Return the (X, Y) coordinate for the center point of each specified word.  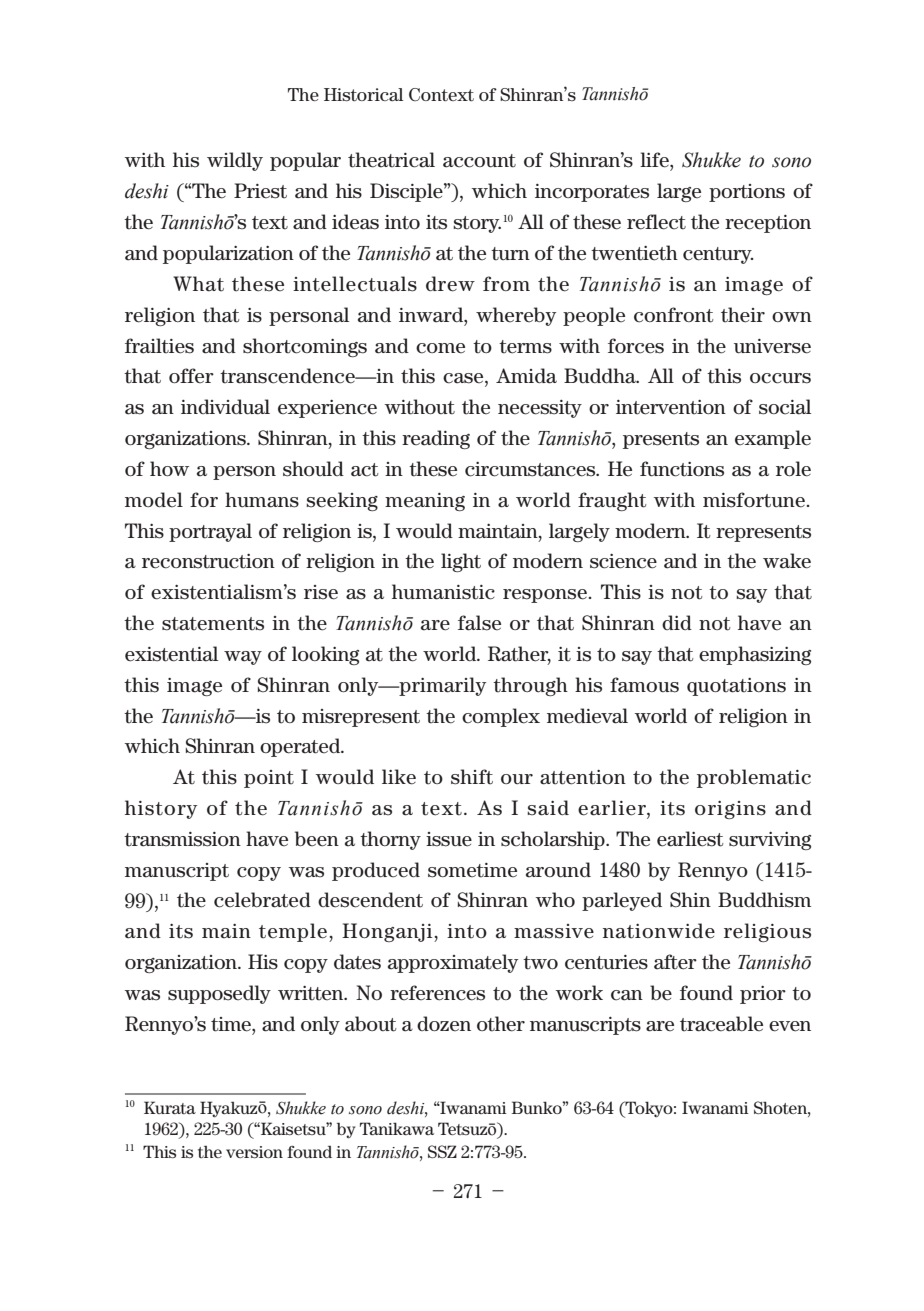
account (479, 161)
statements (213, 624)
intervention (671, 407)
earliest (690, 839)
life (655, 160)
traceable (721, 1024)
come (440, 348)
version (254, 1152)
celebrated (262, 900)
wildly (235, 161)
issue (449, 839)
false (479, 623)
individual (225, 407)
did (677, 622)
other (501, 1024)
